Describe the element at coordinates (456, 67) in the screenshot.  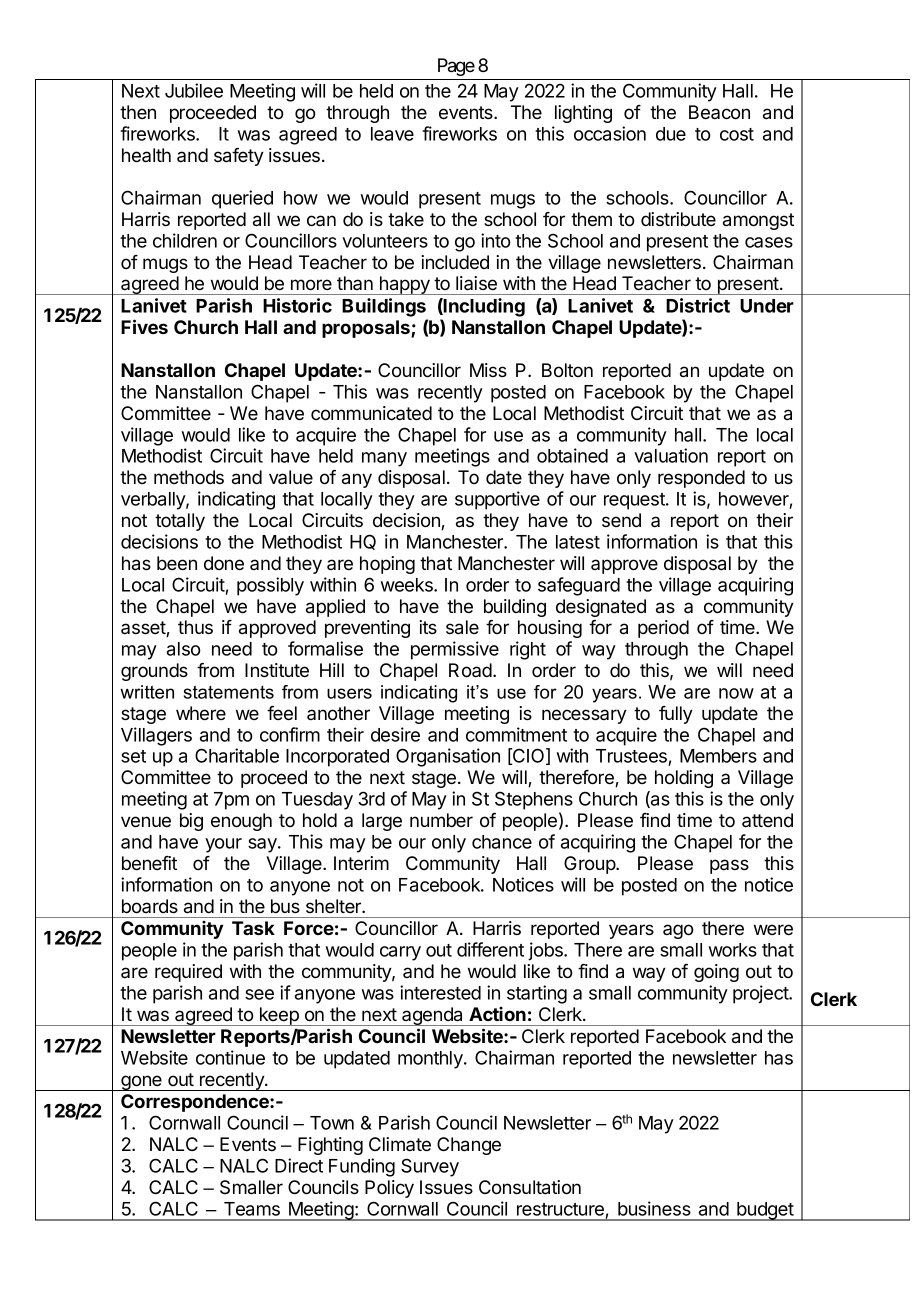
I see `Page` at that location.
